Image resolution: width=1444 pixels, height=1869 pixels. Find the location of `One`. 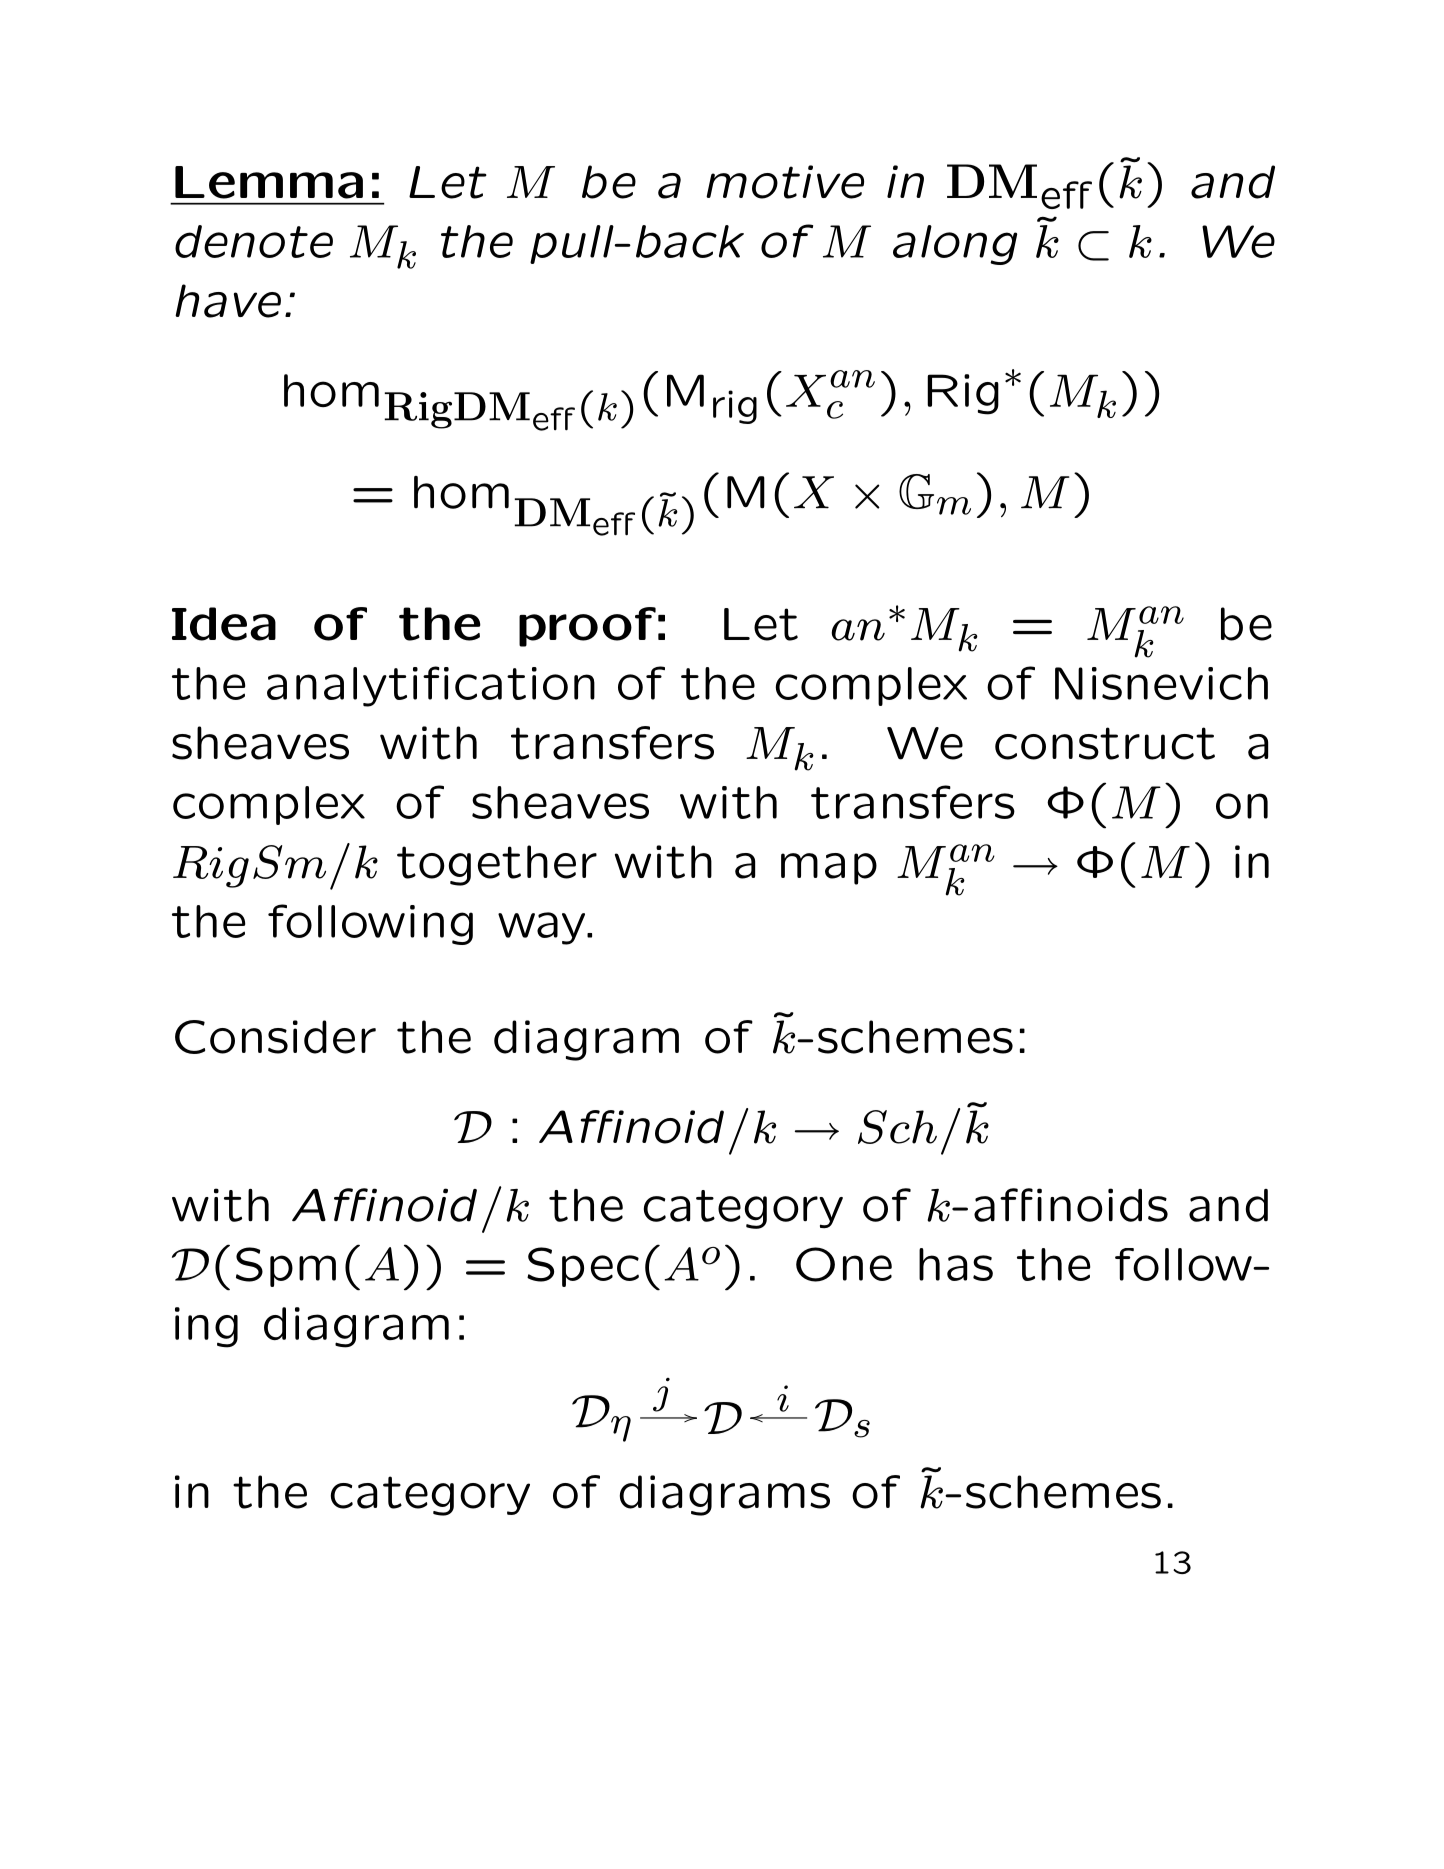

One is located at coordinates (844, 1264).
